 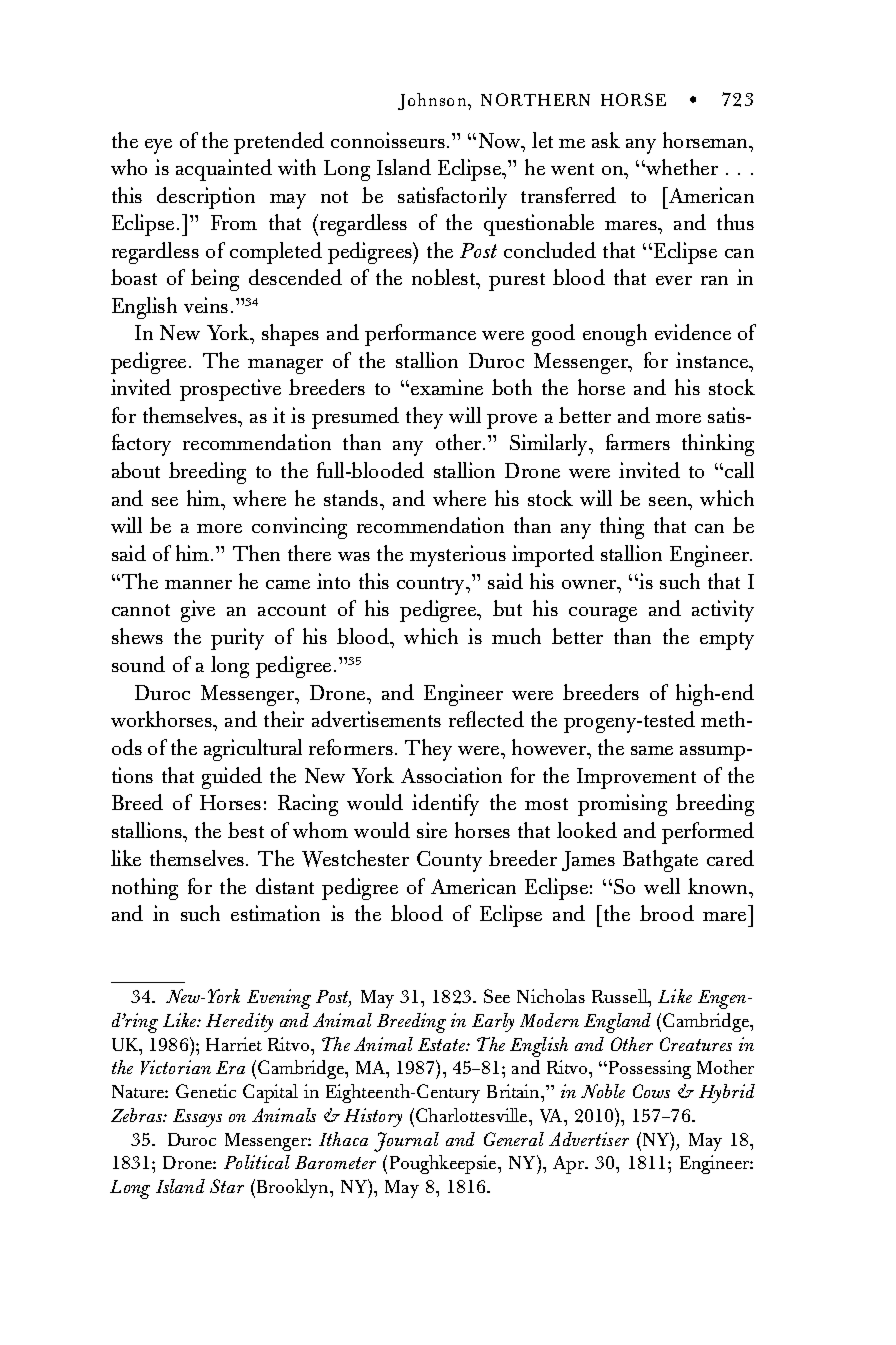 What do you see at coordinates (246, 830) in the screenshot?
I see `best` at bounding box center [246, 830].
